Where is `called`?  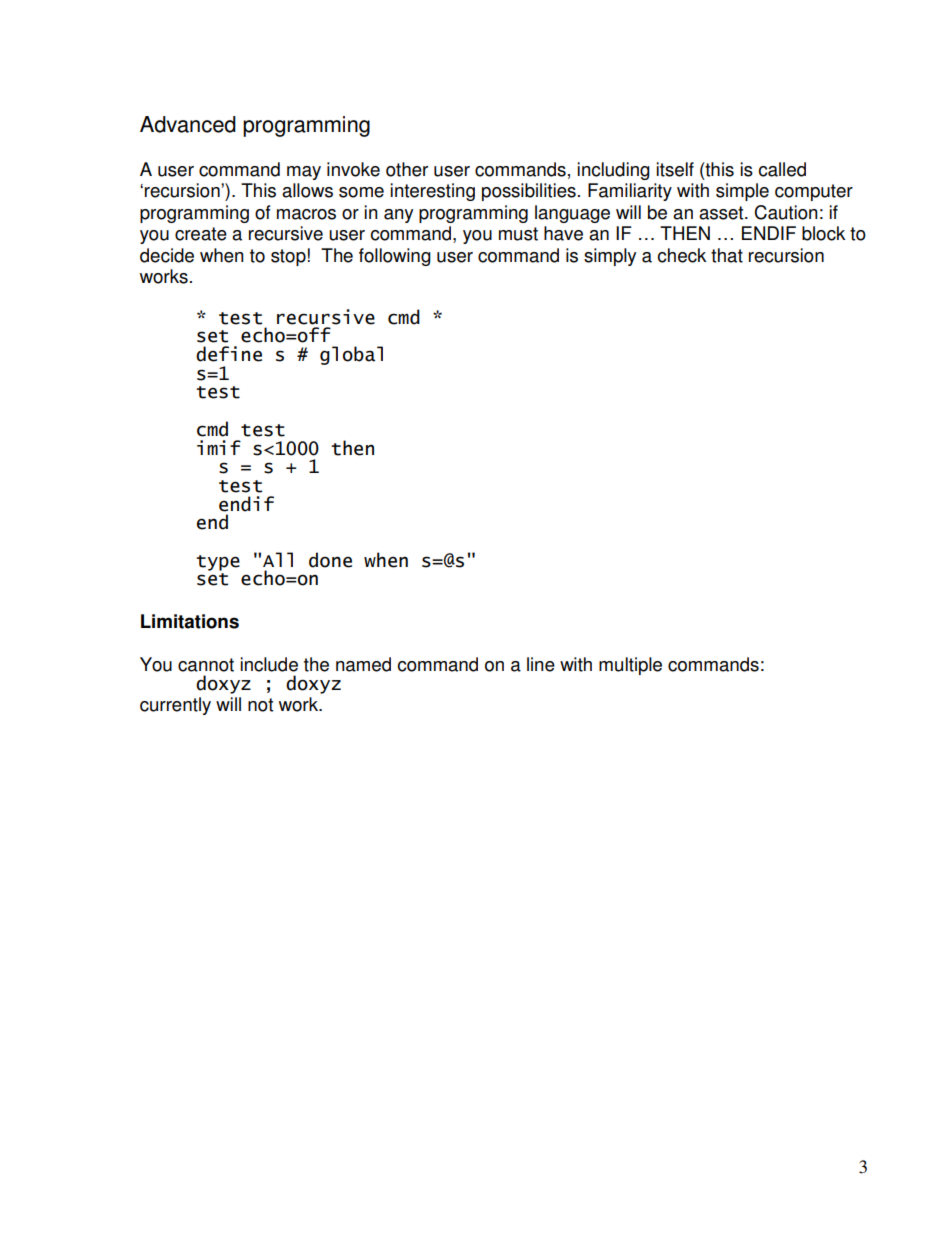 called is located at coordinates (782, 169).
